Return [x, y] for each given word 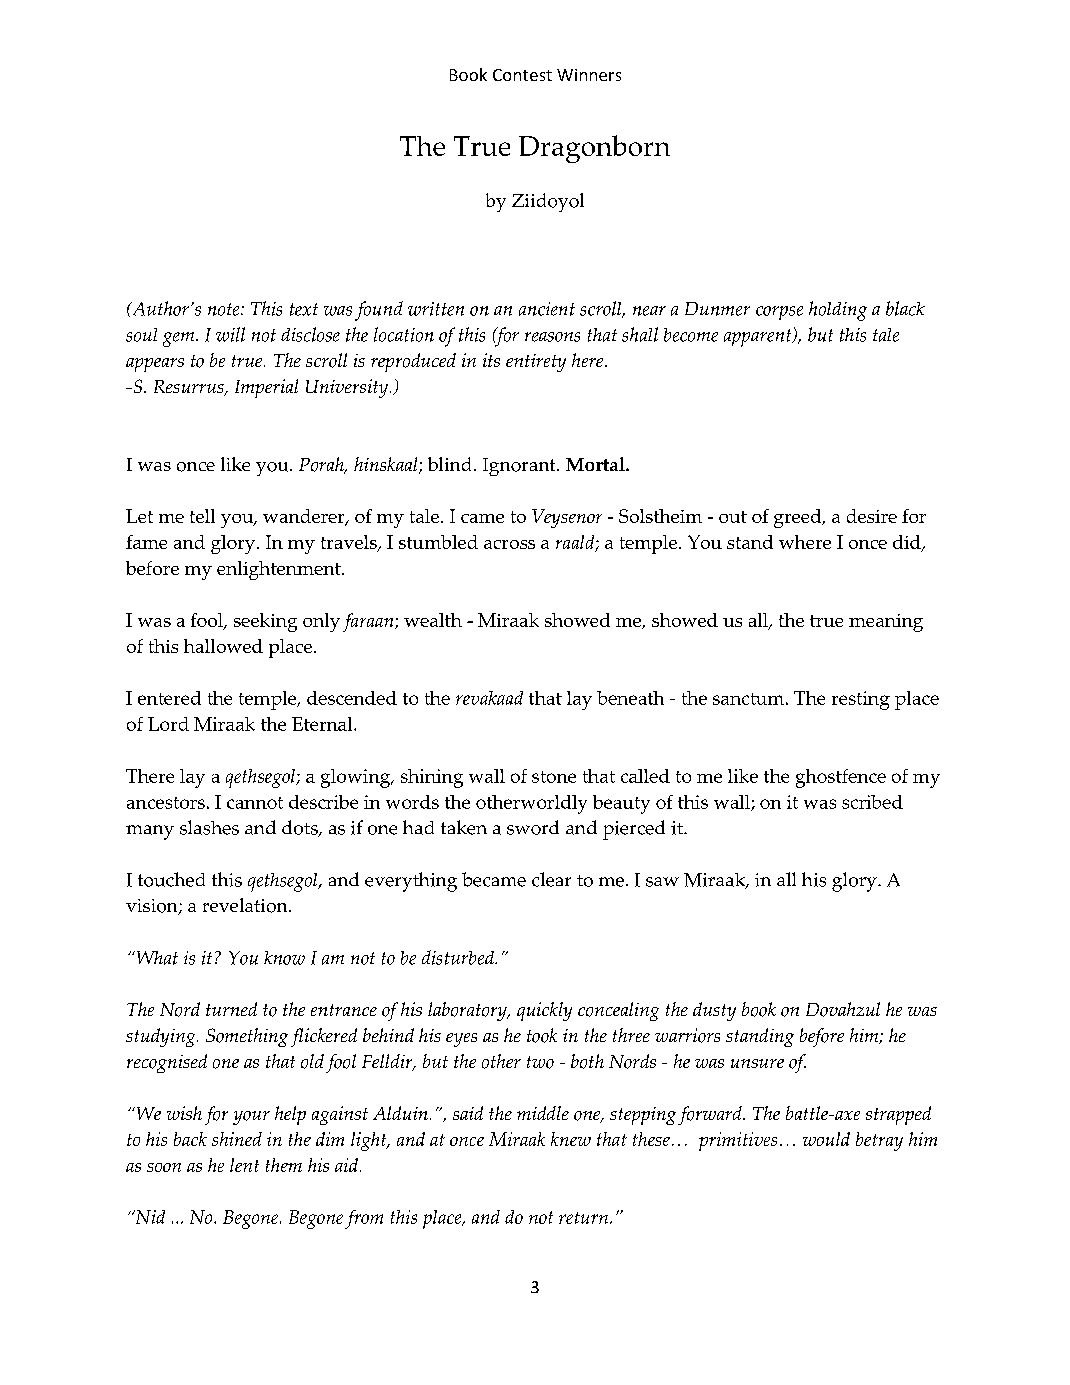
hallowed [223, 646]
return [585, 1218]
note [225, 309]
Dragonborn [594, 149]
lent [244, 1165]
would [826, 1139]
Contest [522, 75]
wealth [433, 620]
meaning [886, 623]
